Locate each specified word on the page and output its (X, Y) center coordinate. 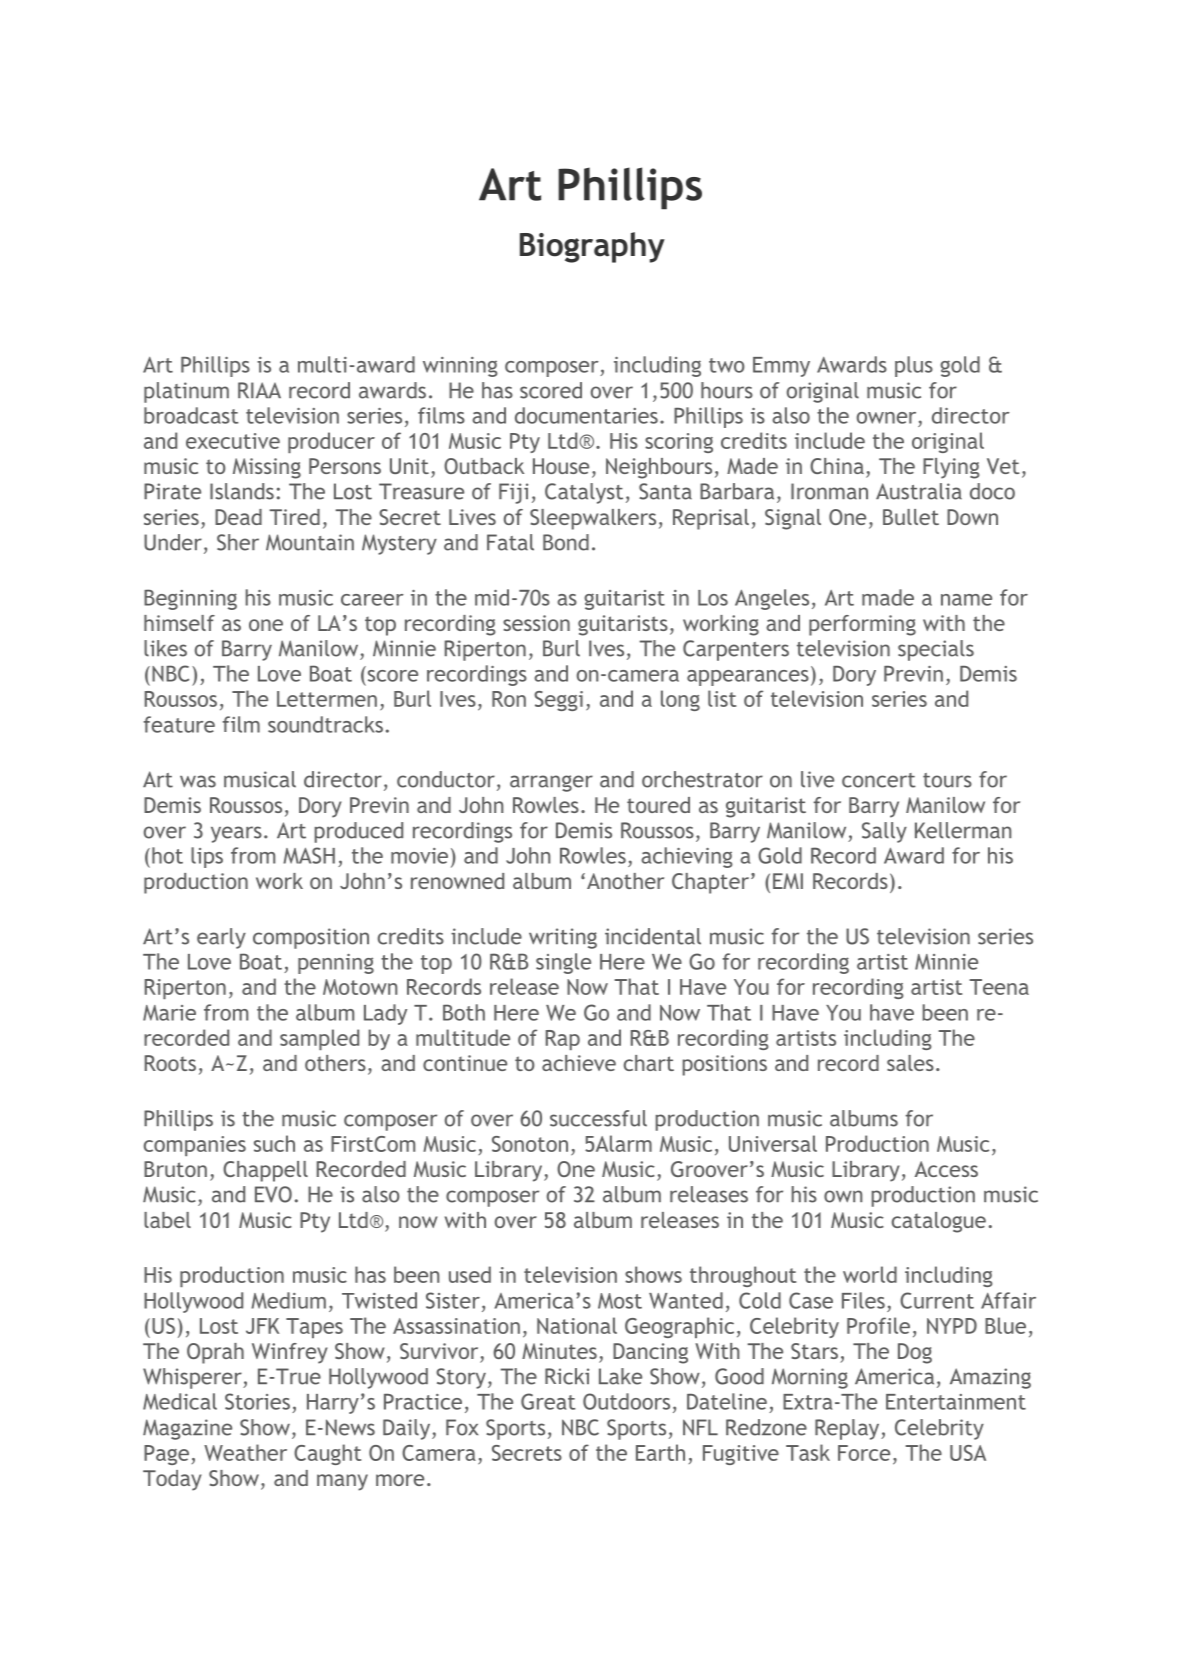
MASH (309, 855)
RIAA (259, 390)
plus (914, 366)
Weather (245, 1452)
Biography (592, 247)
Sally (884, 832)
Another (625, 881)
